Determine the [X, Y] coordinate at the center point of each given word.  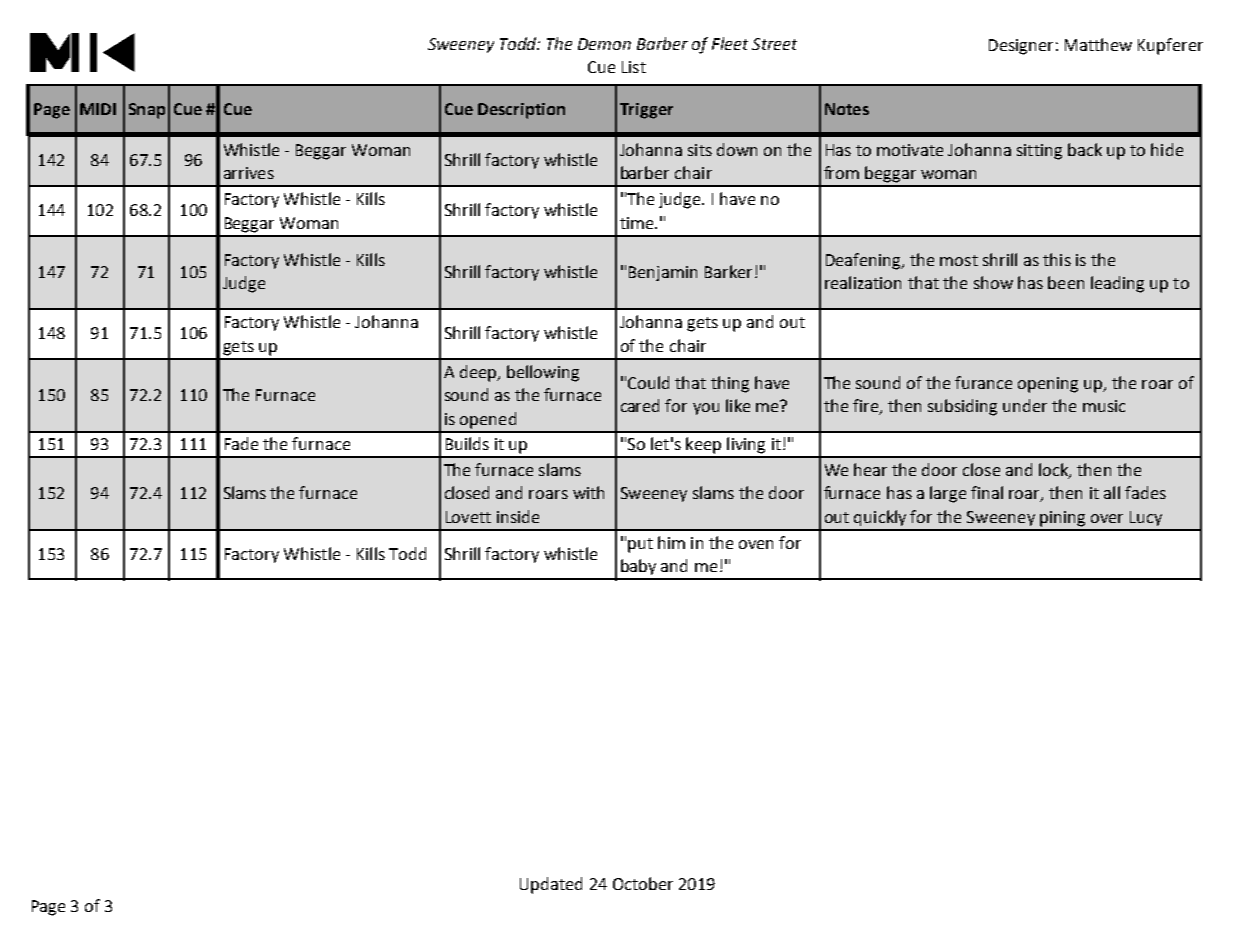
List [634, 67]
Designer [1021, 47]
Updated [551, 885]
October [643, 883]
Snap [147, 111]
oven [756, 544]
